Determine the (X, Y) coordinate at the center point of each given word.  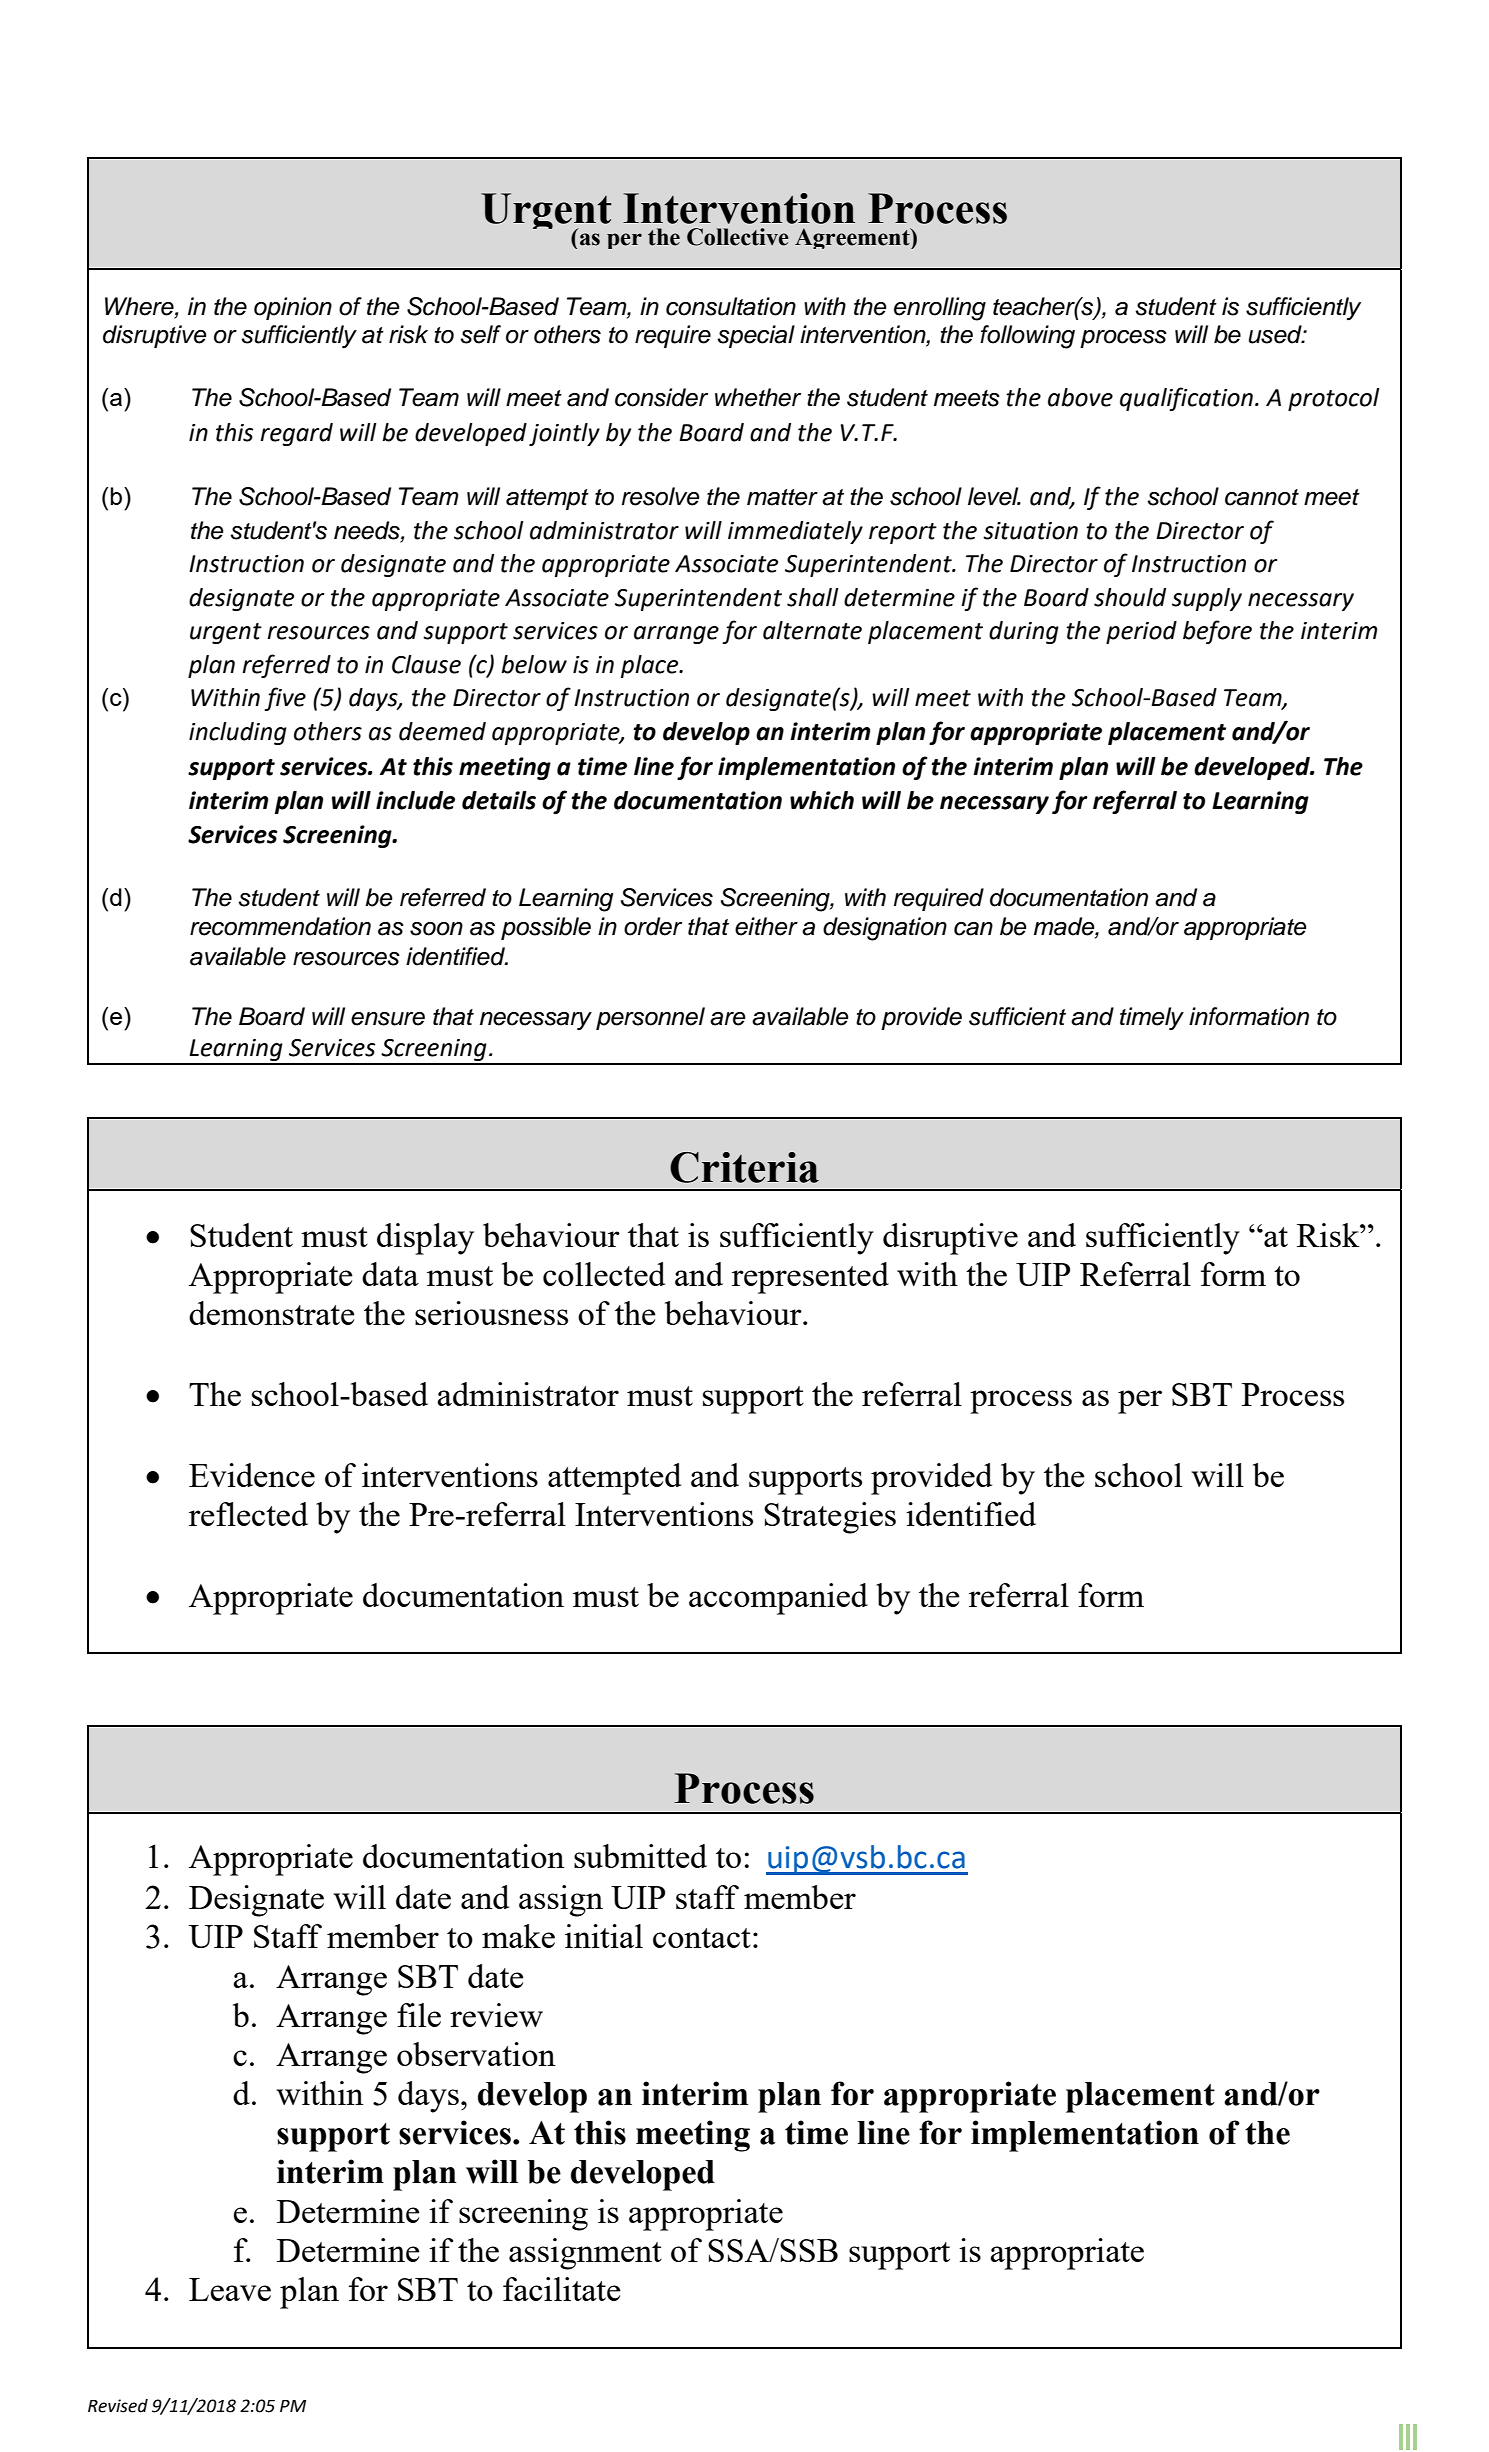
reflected (248, 1514)
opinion (293, 308)
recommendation (280, 926)
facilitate (562, 2289)
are (728, 1019)
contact (702, 1938)
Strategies (830, 1518)
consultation (731, 306)
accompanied (778, 1599)
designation (885, 929)
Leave (230, 2289)
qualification (1186, 399)
